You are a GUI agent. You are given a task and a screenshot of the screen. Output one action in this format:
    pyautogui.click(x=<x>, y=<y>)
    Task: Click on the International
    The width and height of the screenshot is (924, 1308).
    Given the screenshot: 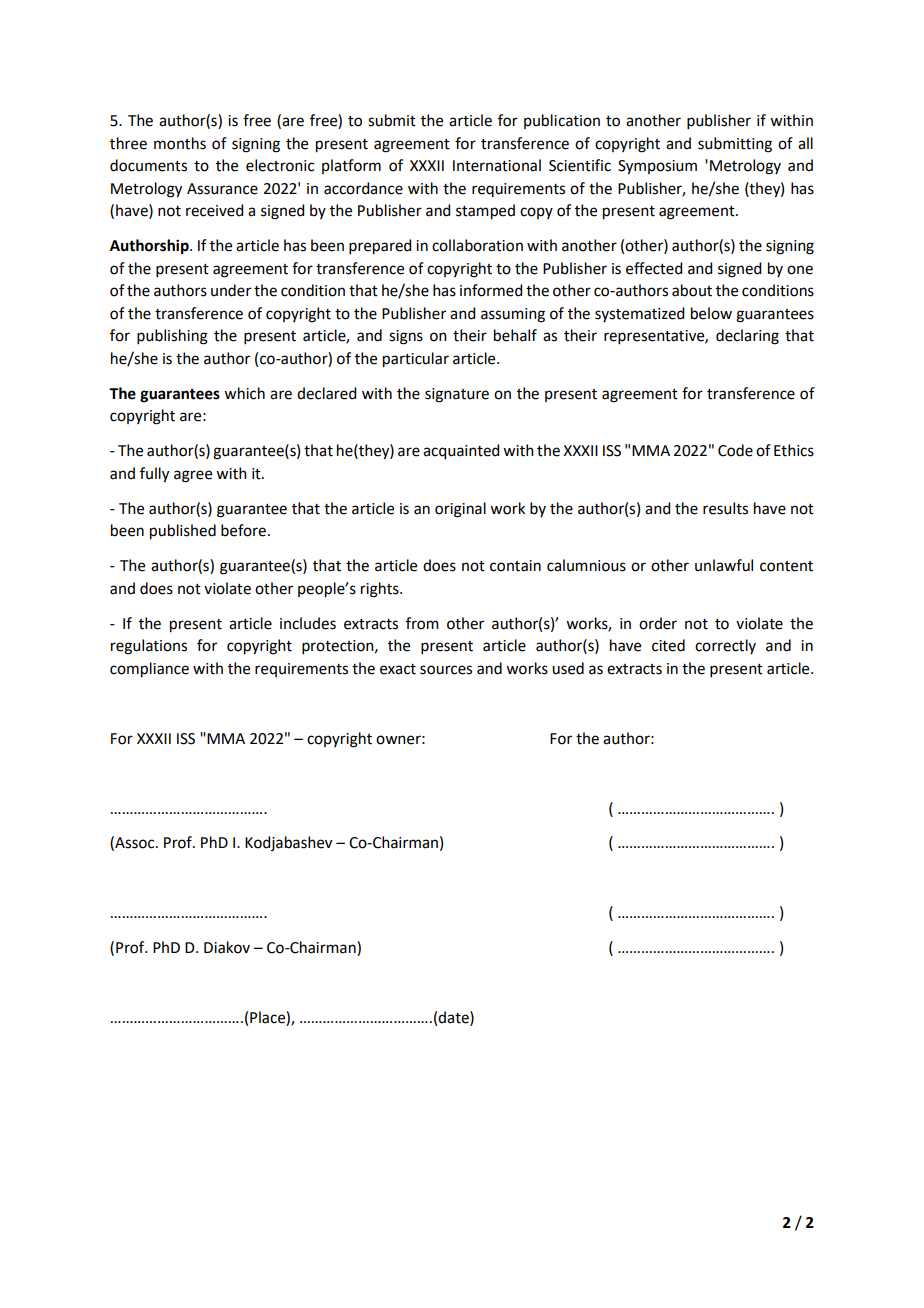 What is the action you would take?
    pyautogui.click(x=497, y=165)
